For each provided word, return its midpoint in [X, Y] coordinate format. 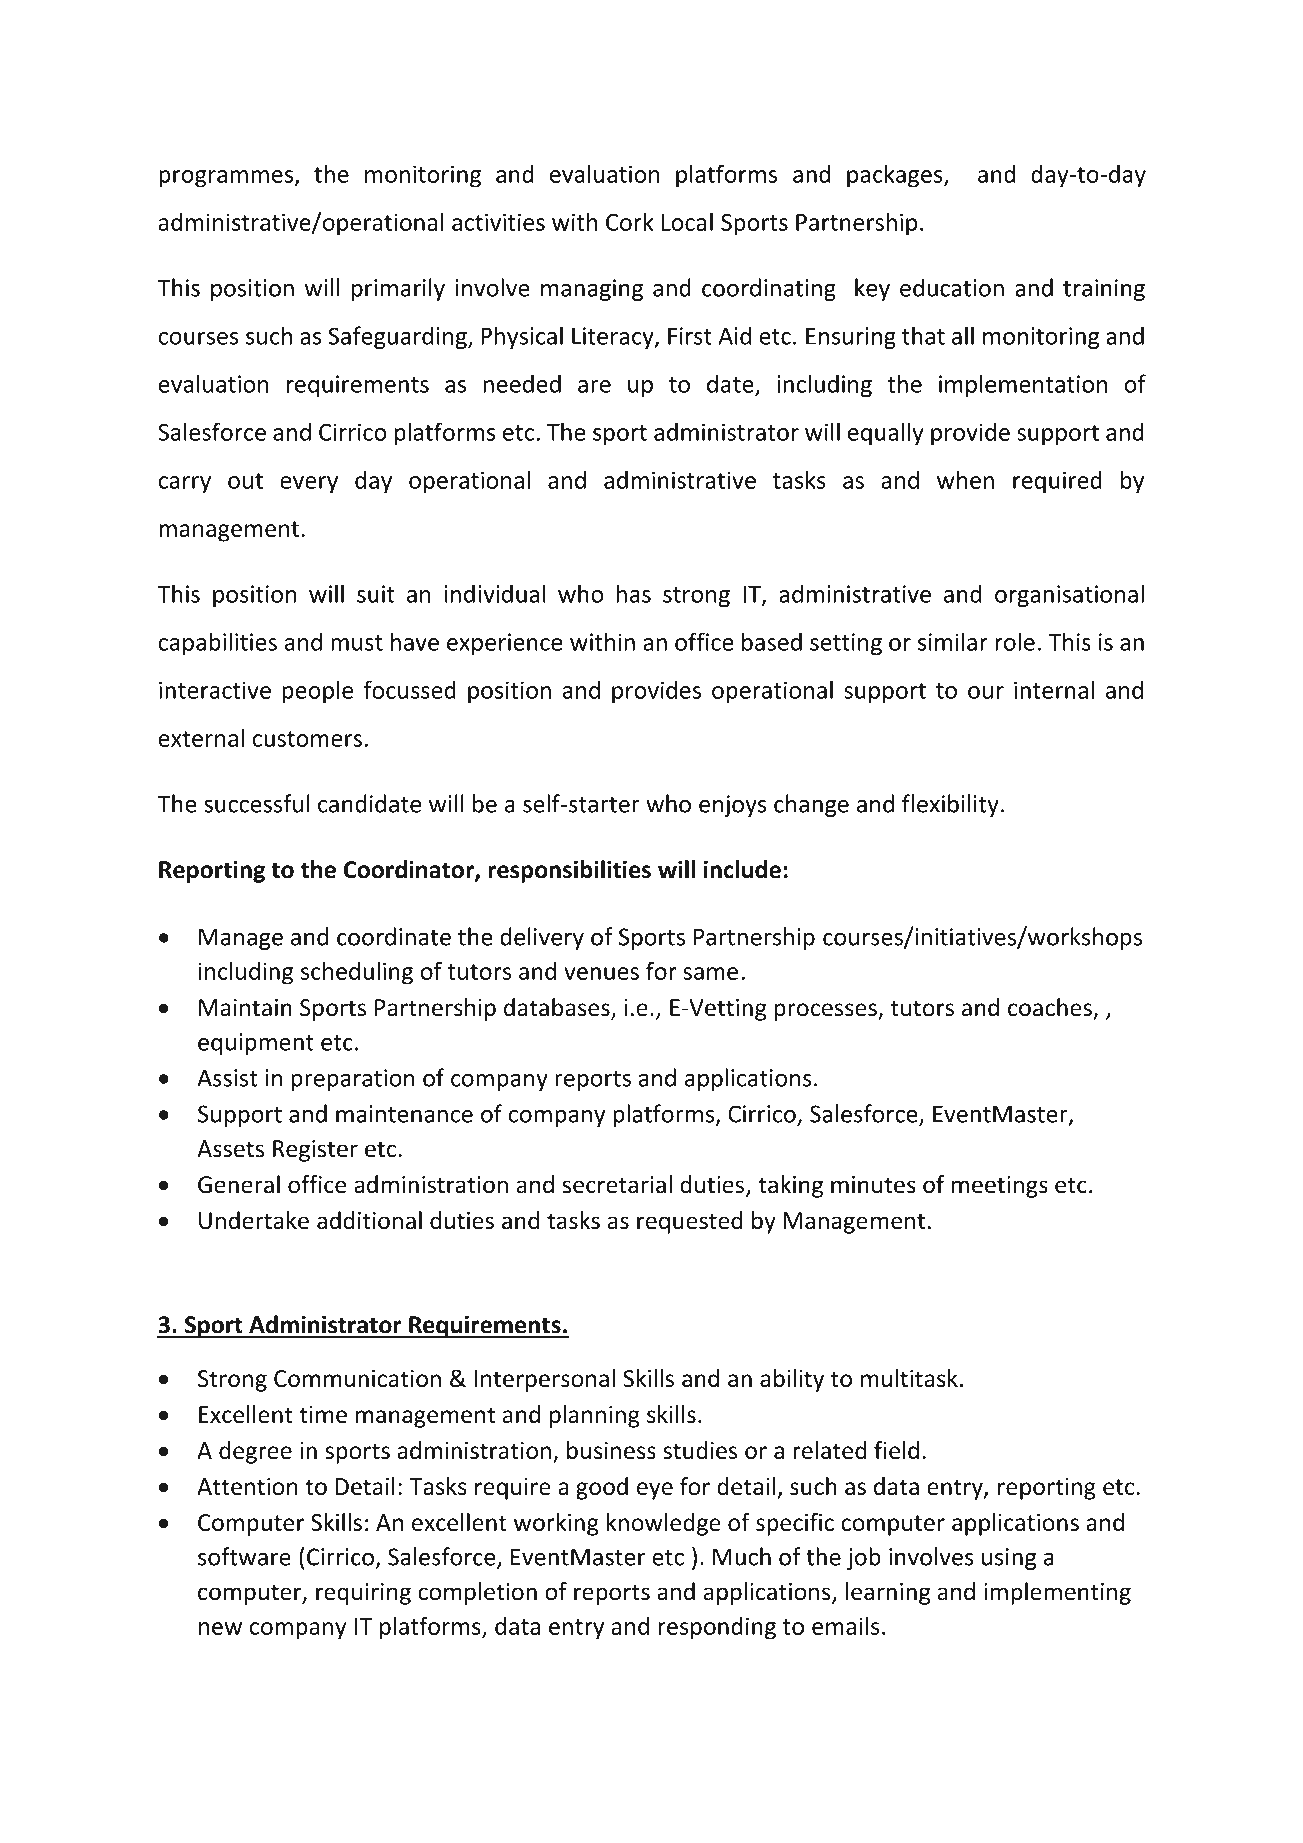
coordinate [394, 936]
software [244, 1556]
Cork [630, 222]
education [952, 287]
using [1009, 1559]
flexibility [950, 805]
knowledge [664, 1524]
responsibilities [569, 871]
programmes [227, 179]
